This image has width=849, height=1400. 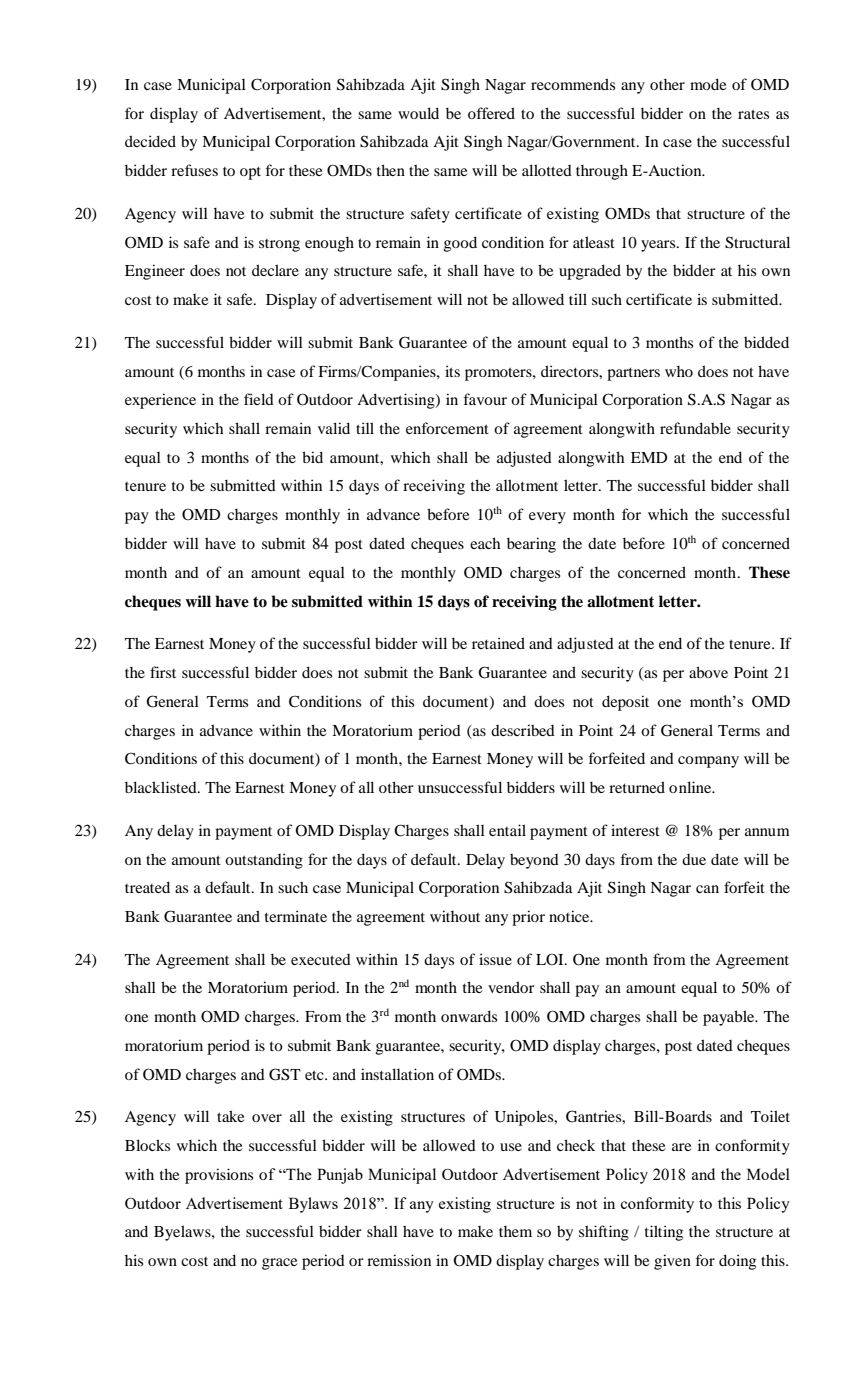 I want to click on above, so click(x=708, y=672).
